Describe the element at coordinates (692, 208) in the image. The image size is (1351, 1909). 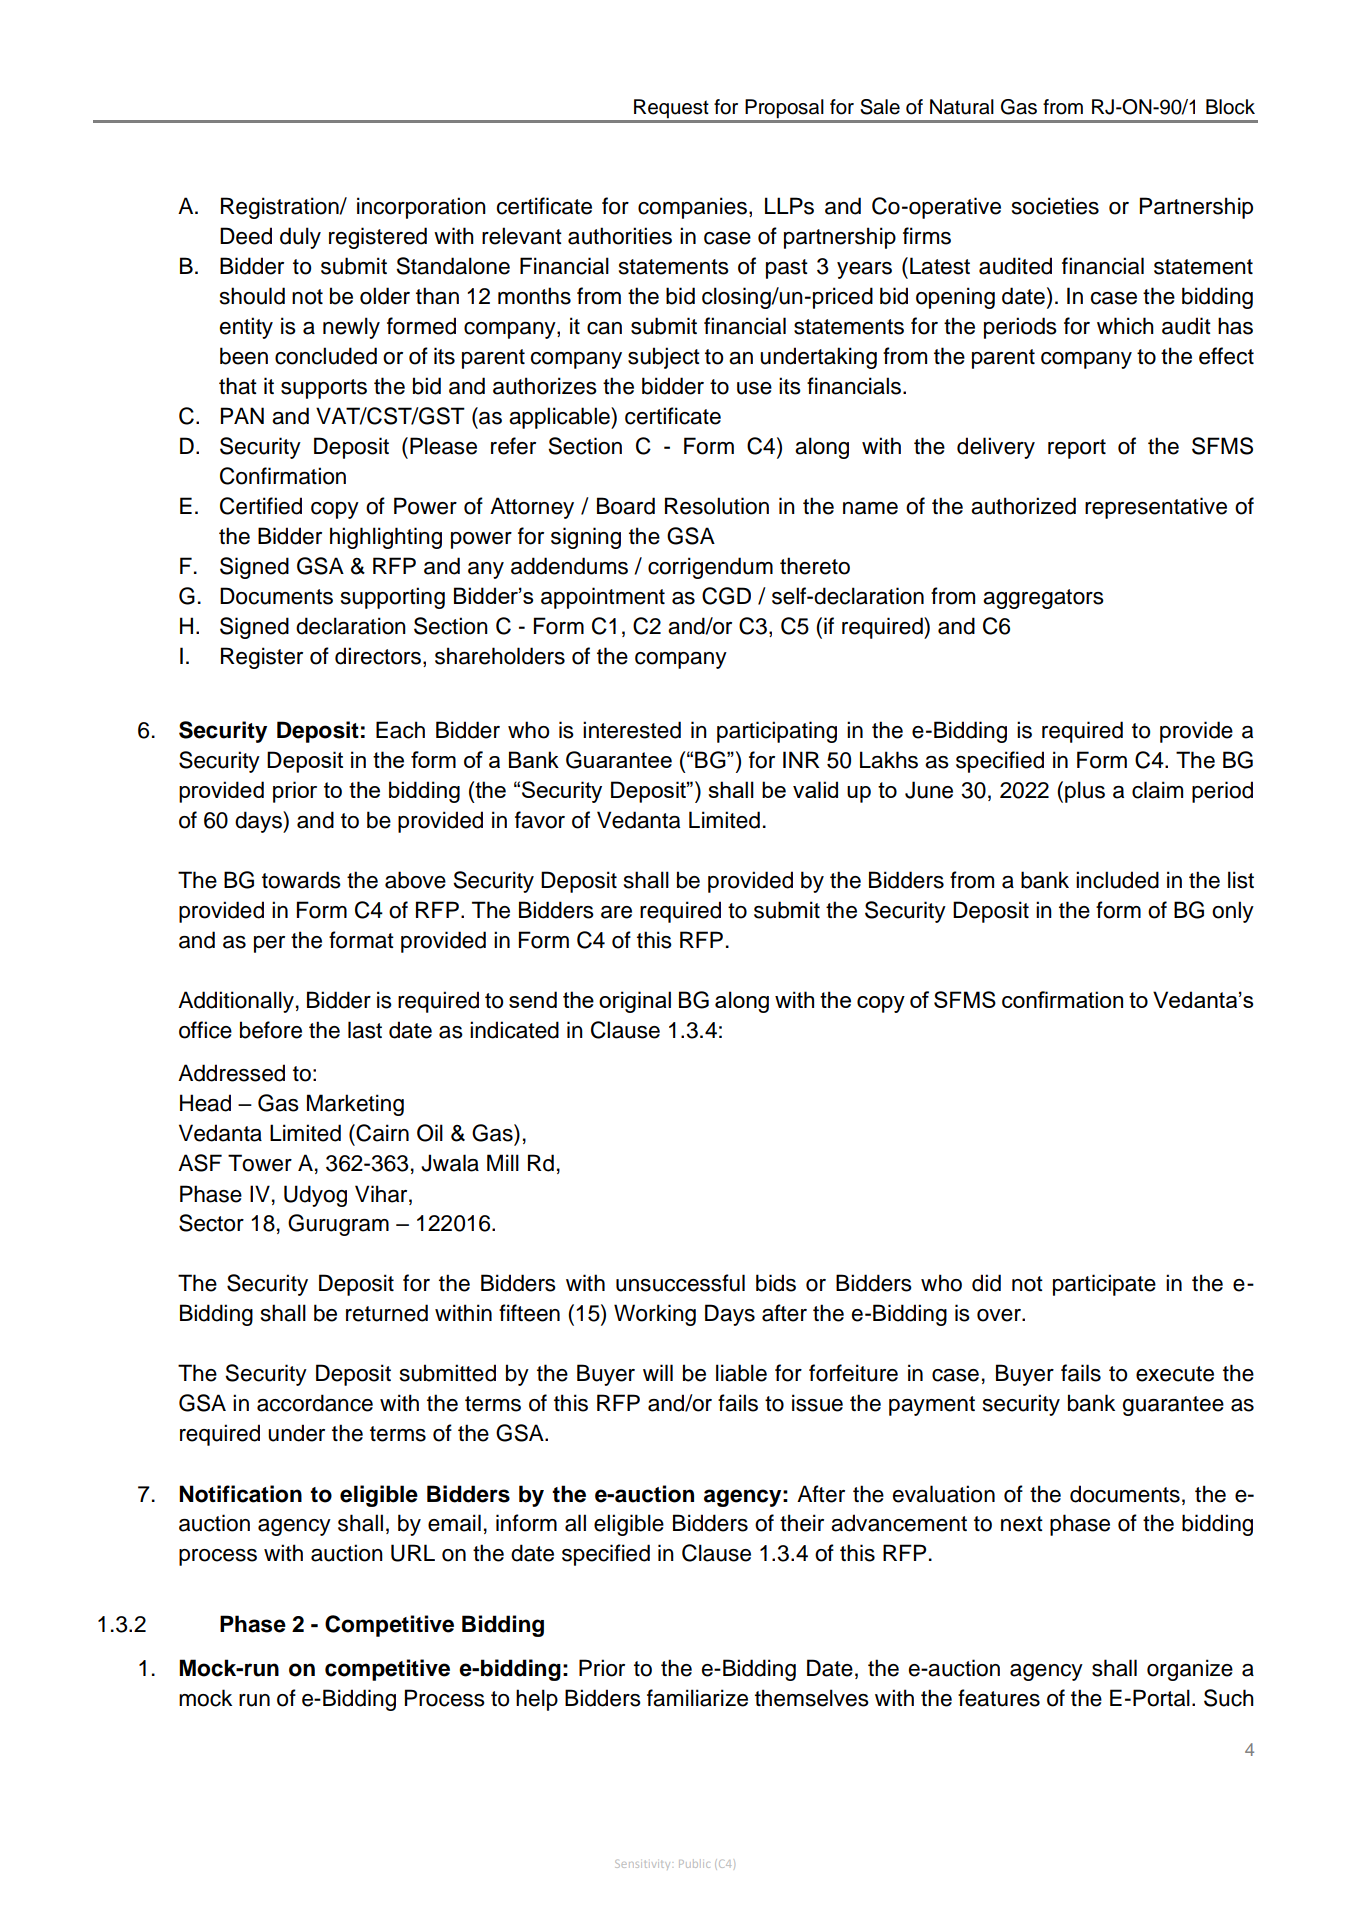
I see `companies` at that location.
